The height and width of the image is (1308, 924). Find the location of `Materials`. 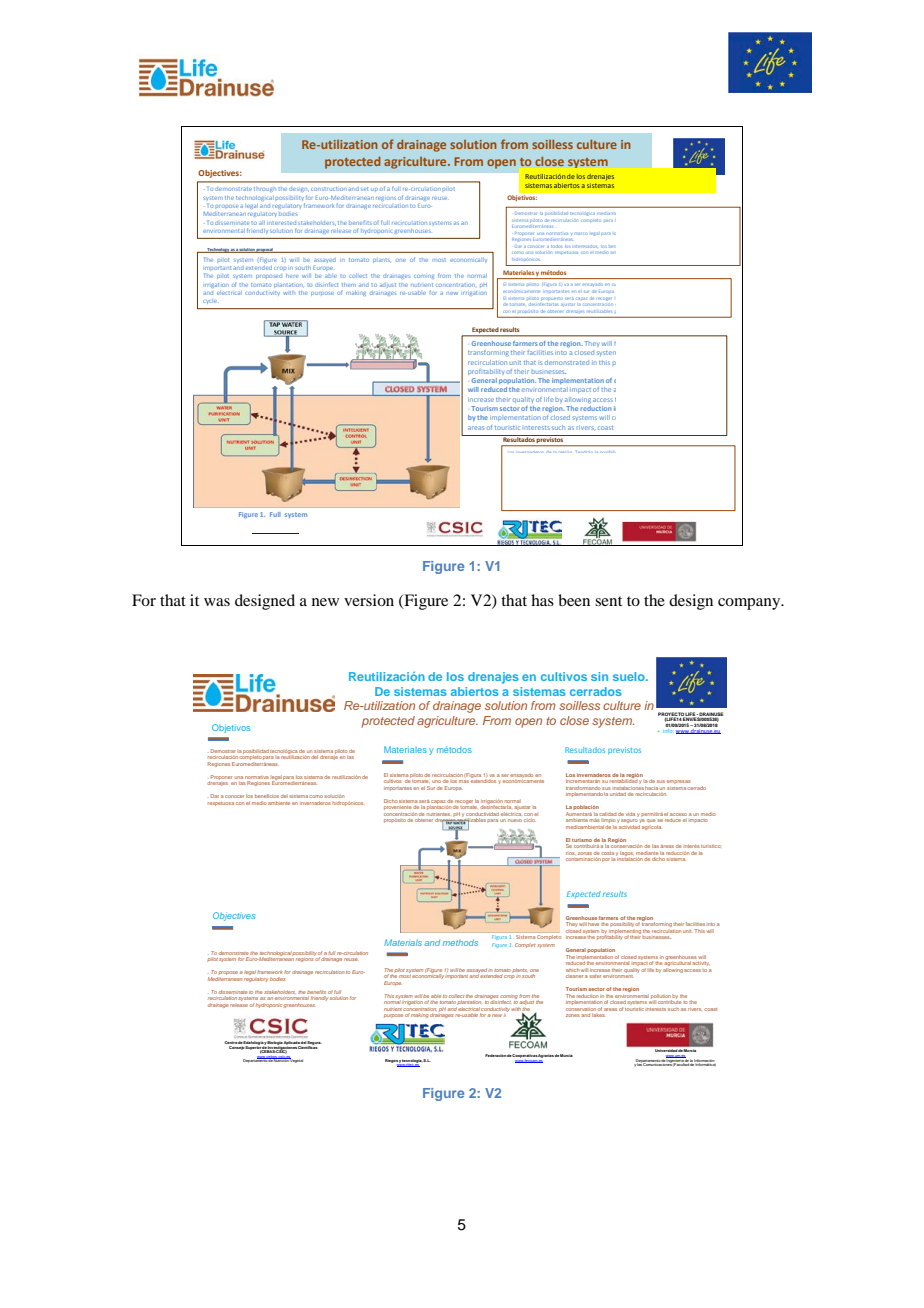

Materials is located at coordinates (403, 942).
